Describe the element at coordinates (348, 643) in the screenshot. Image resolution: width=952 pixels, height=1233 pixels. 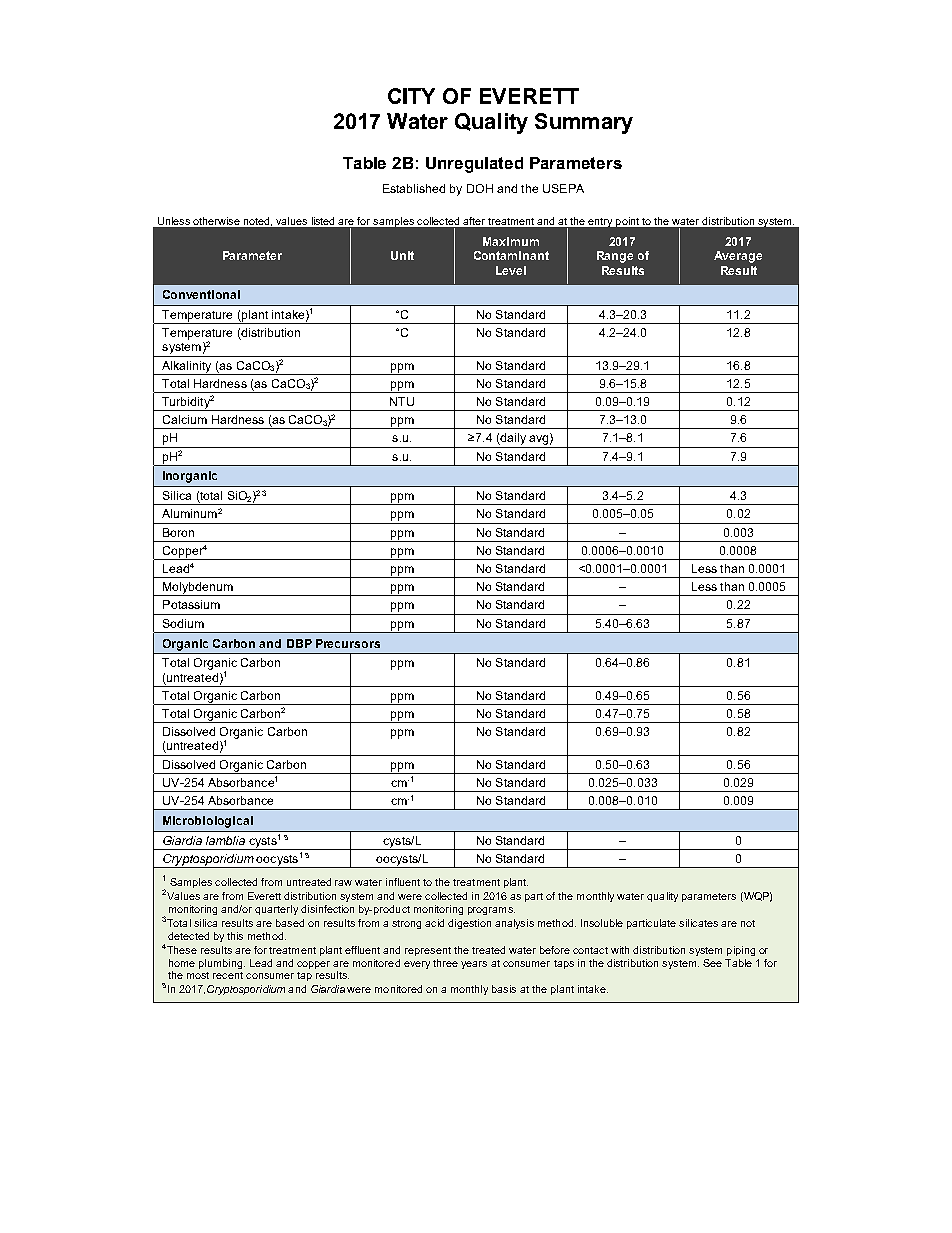
I see `Precursors` at that location.
